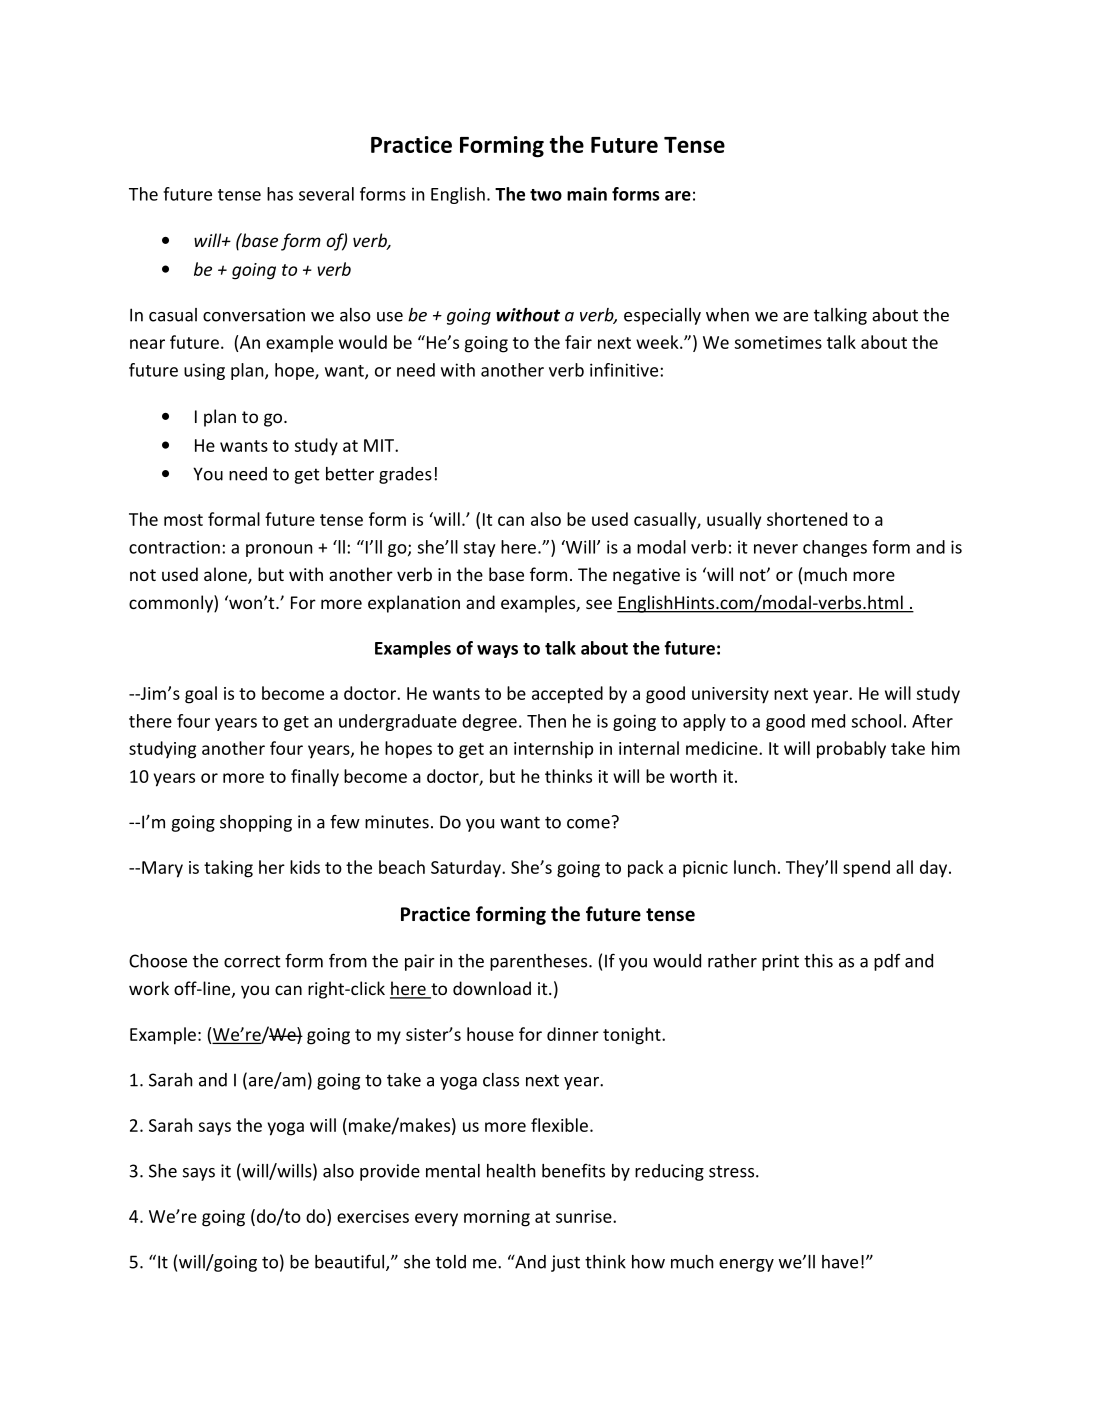 This screenshot has height=1417, width=1095. What do you see at coordinates (876, 721) in the screenshot?
I see `school` at bounding box center [876, 721].
